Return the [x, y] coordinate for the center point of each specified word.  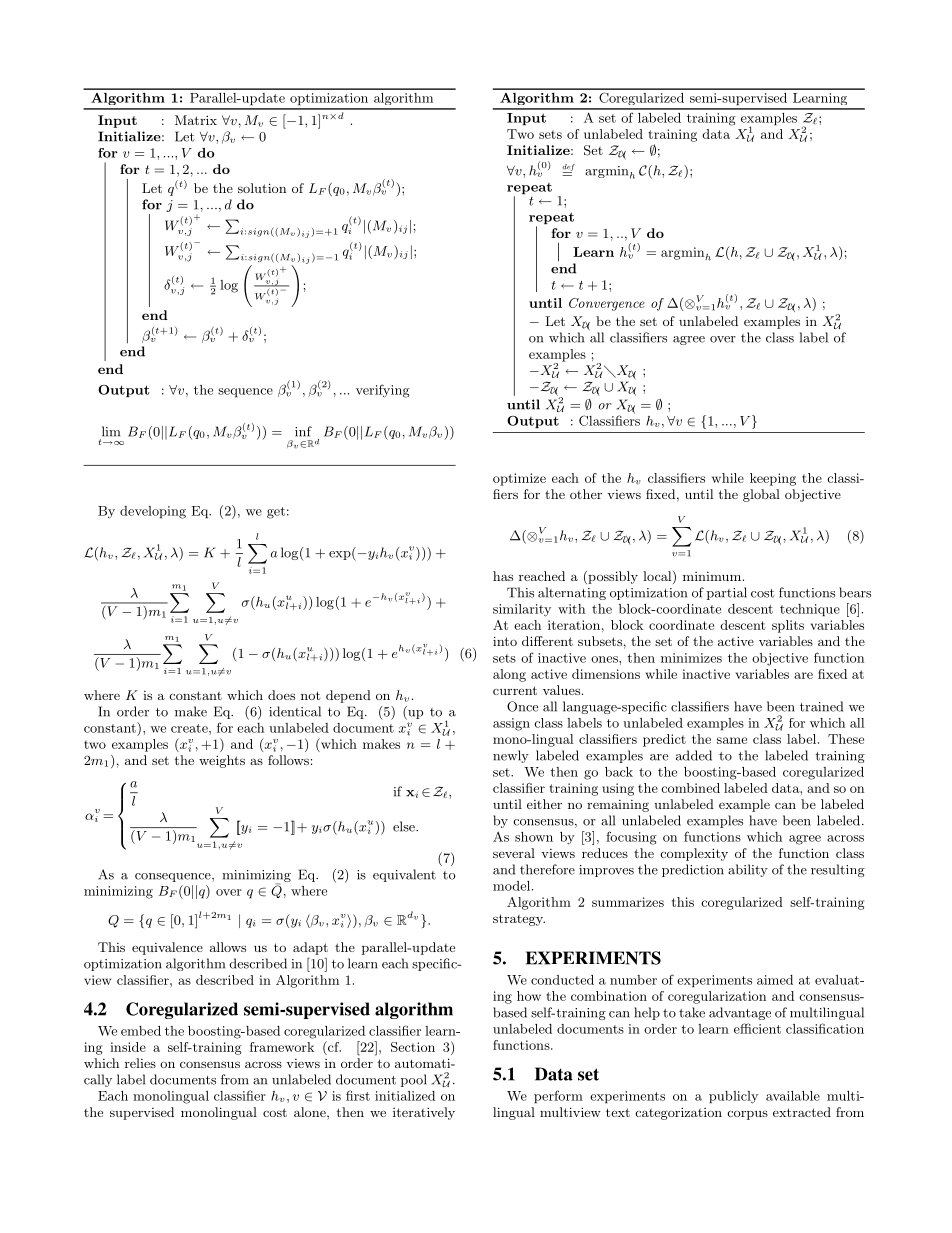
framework [282, 1047]
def [568, 168]
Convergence [607, 304]
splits [788, 626]
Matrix [196, 120]
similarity [522, 610]
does [281, 695]
